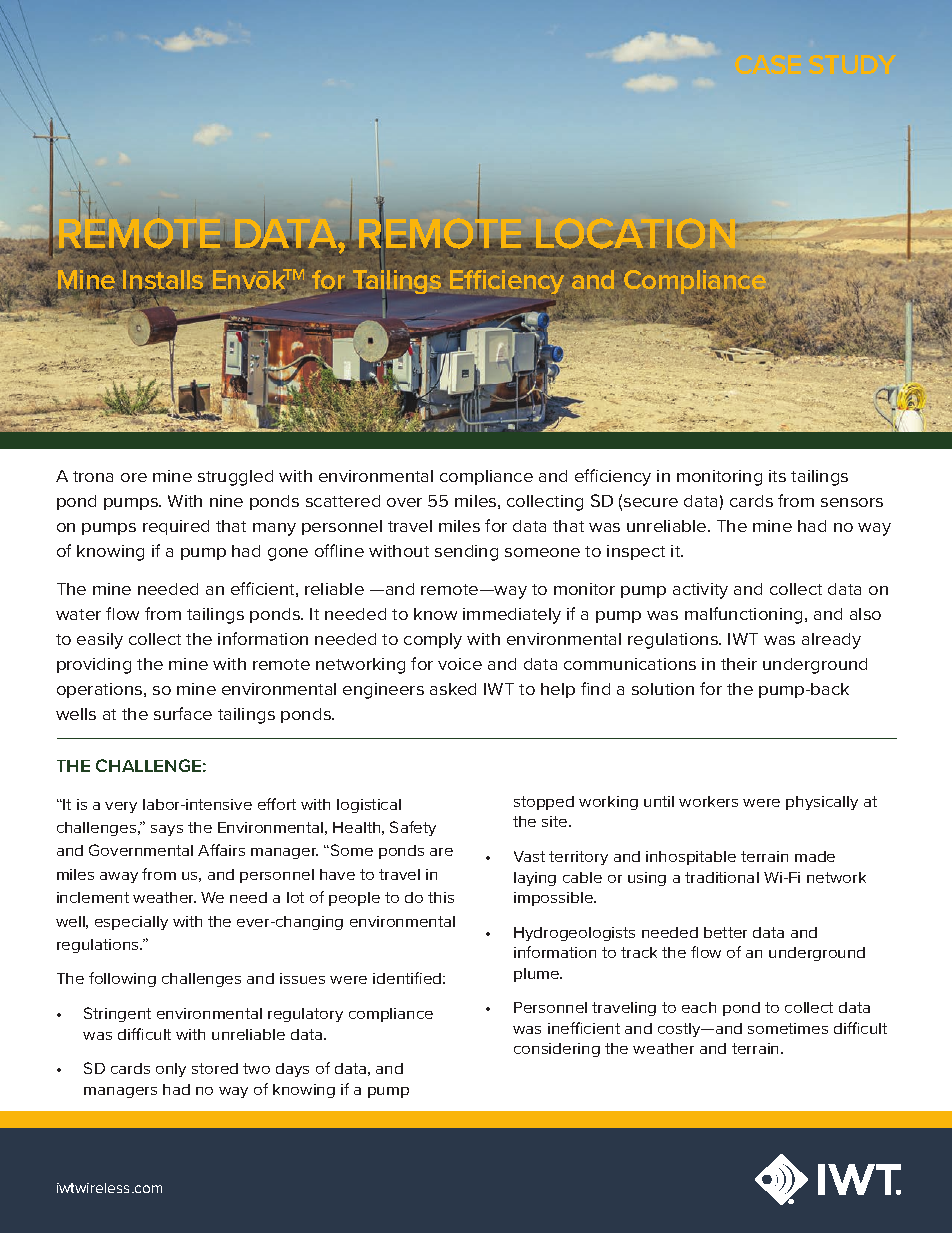 This screenshot has height=1233, width=952. What do you see at coordinates (163, 281) in the screenshot?
I see `Installs` at bounding box center [163, 281].
